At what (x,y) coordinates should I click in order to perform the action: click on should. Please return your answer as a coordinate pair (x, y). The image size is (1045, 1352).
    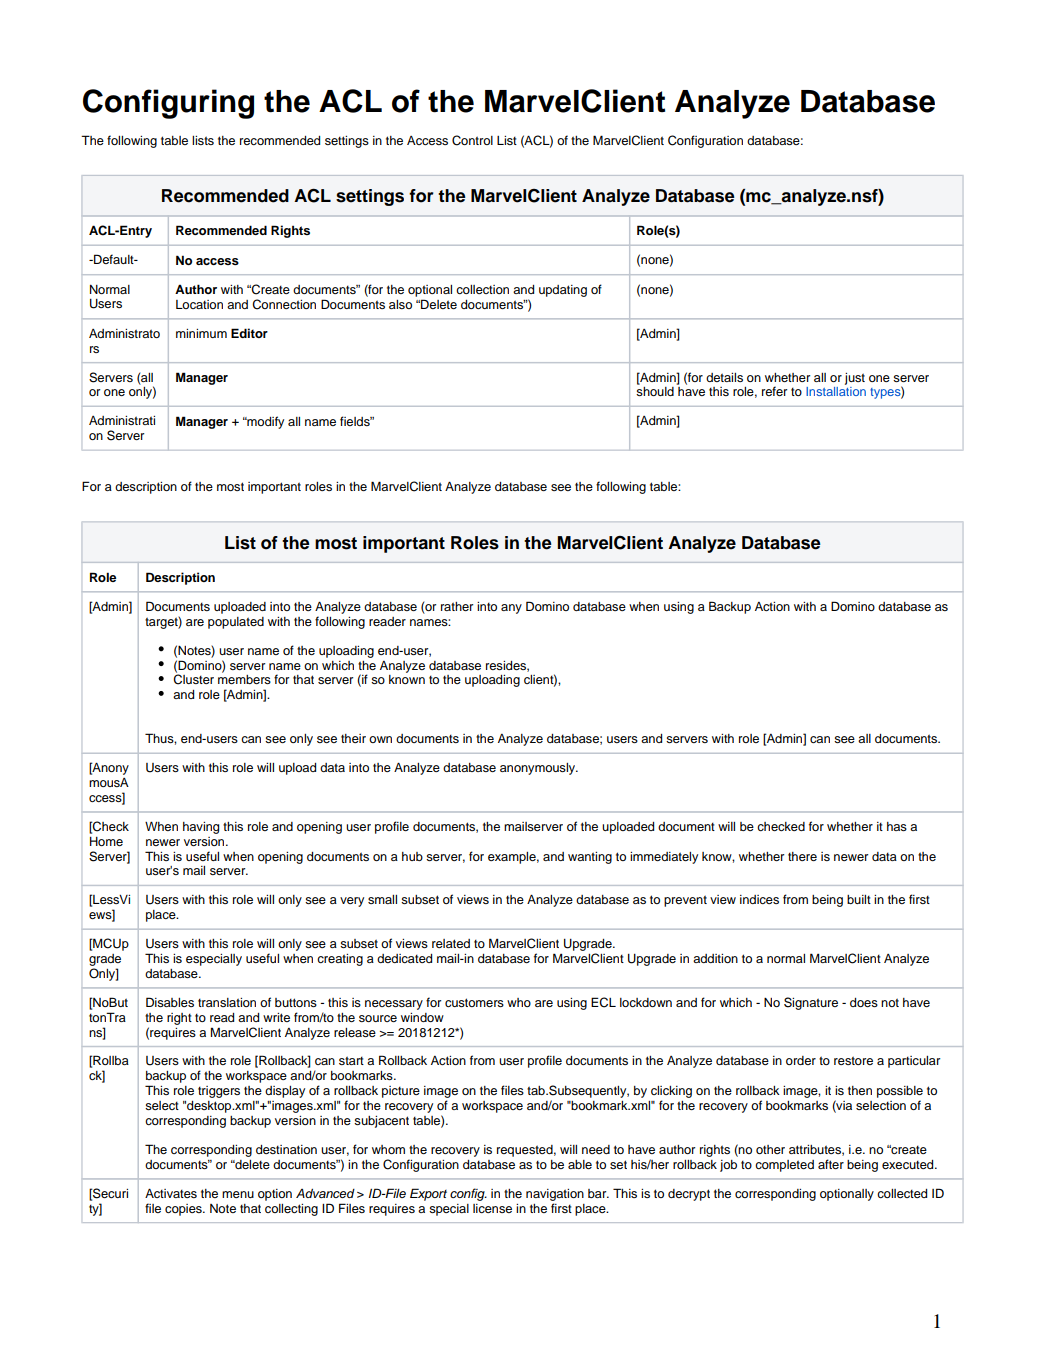
    Looking at the image, I should click on (655, 391).
